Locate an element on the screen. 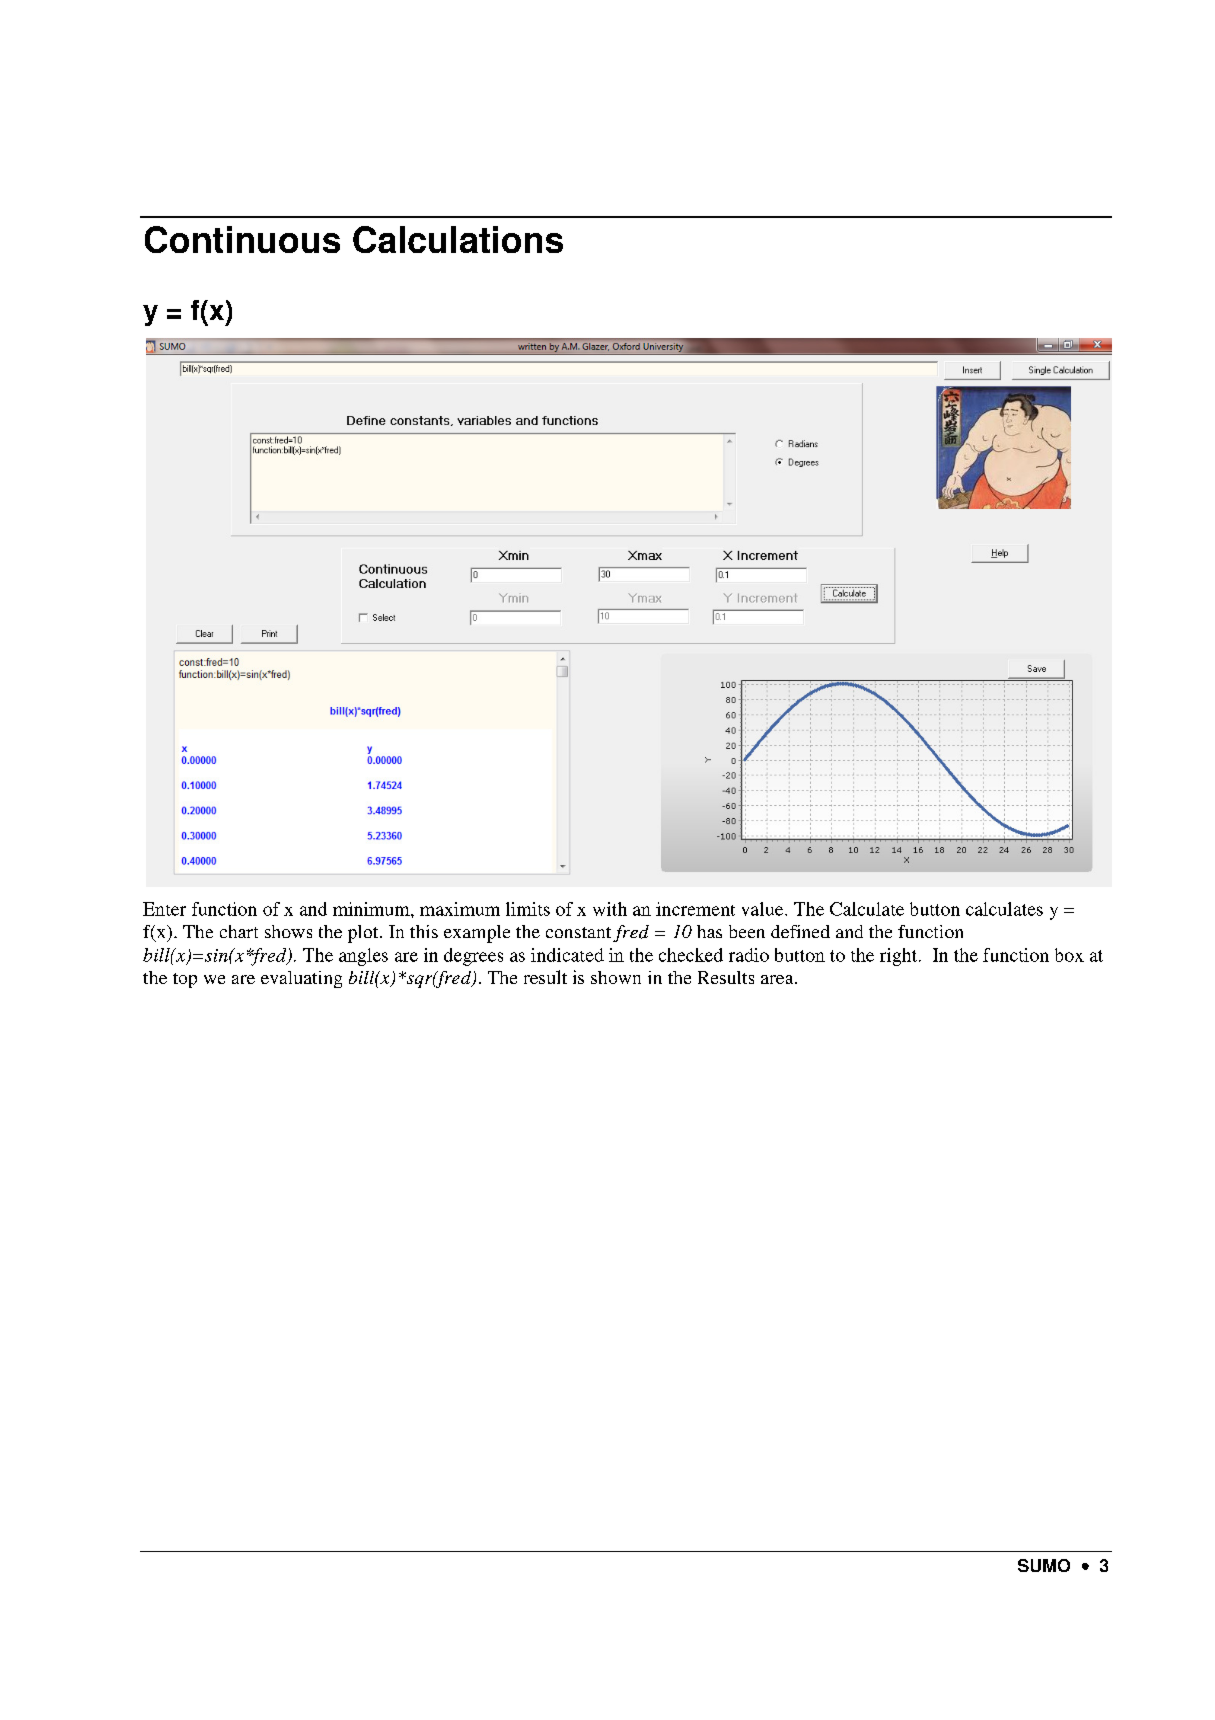  evaluating is located at coordinates (301, 979).
